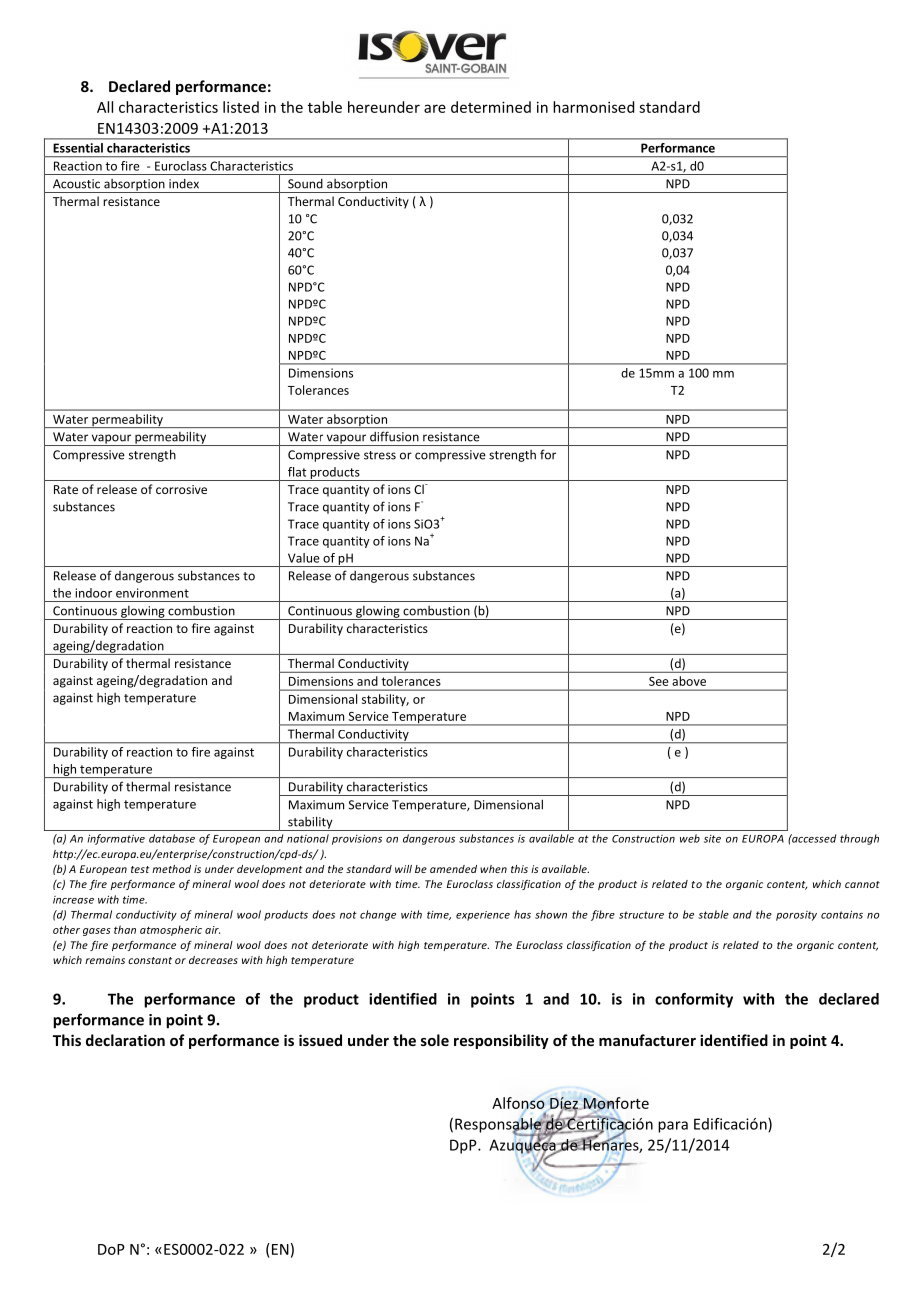  I want to click on All, so click(105, 107).
